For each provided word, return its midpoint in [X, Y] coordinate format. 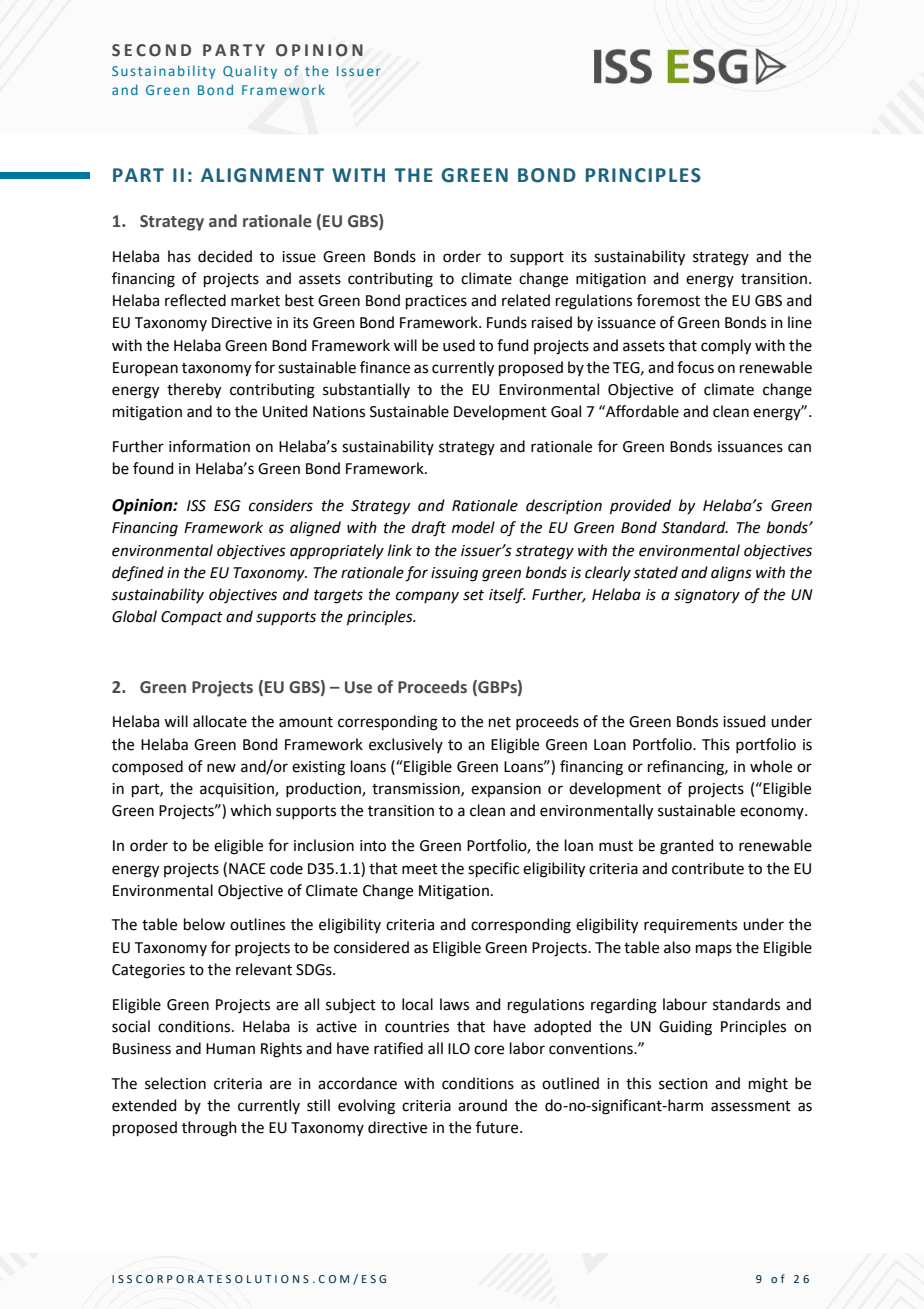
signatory [707, 596]
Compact [192, 618]
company [427, 597]
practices [436, 302]
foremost [668, 300]
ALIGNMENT [262, 175]
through [209, 1129]
